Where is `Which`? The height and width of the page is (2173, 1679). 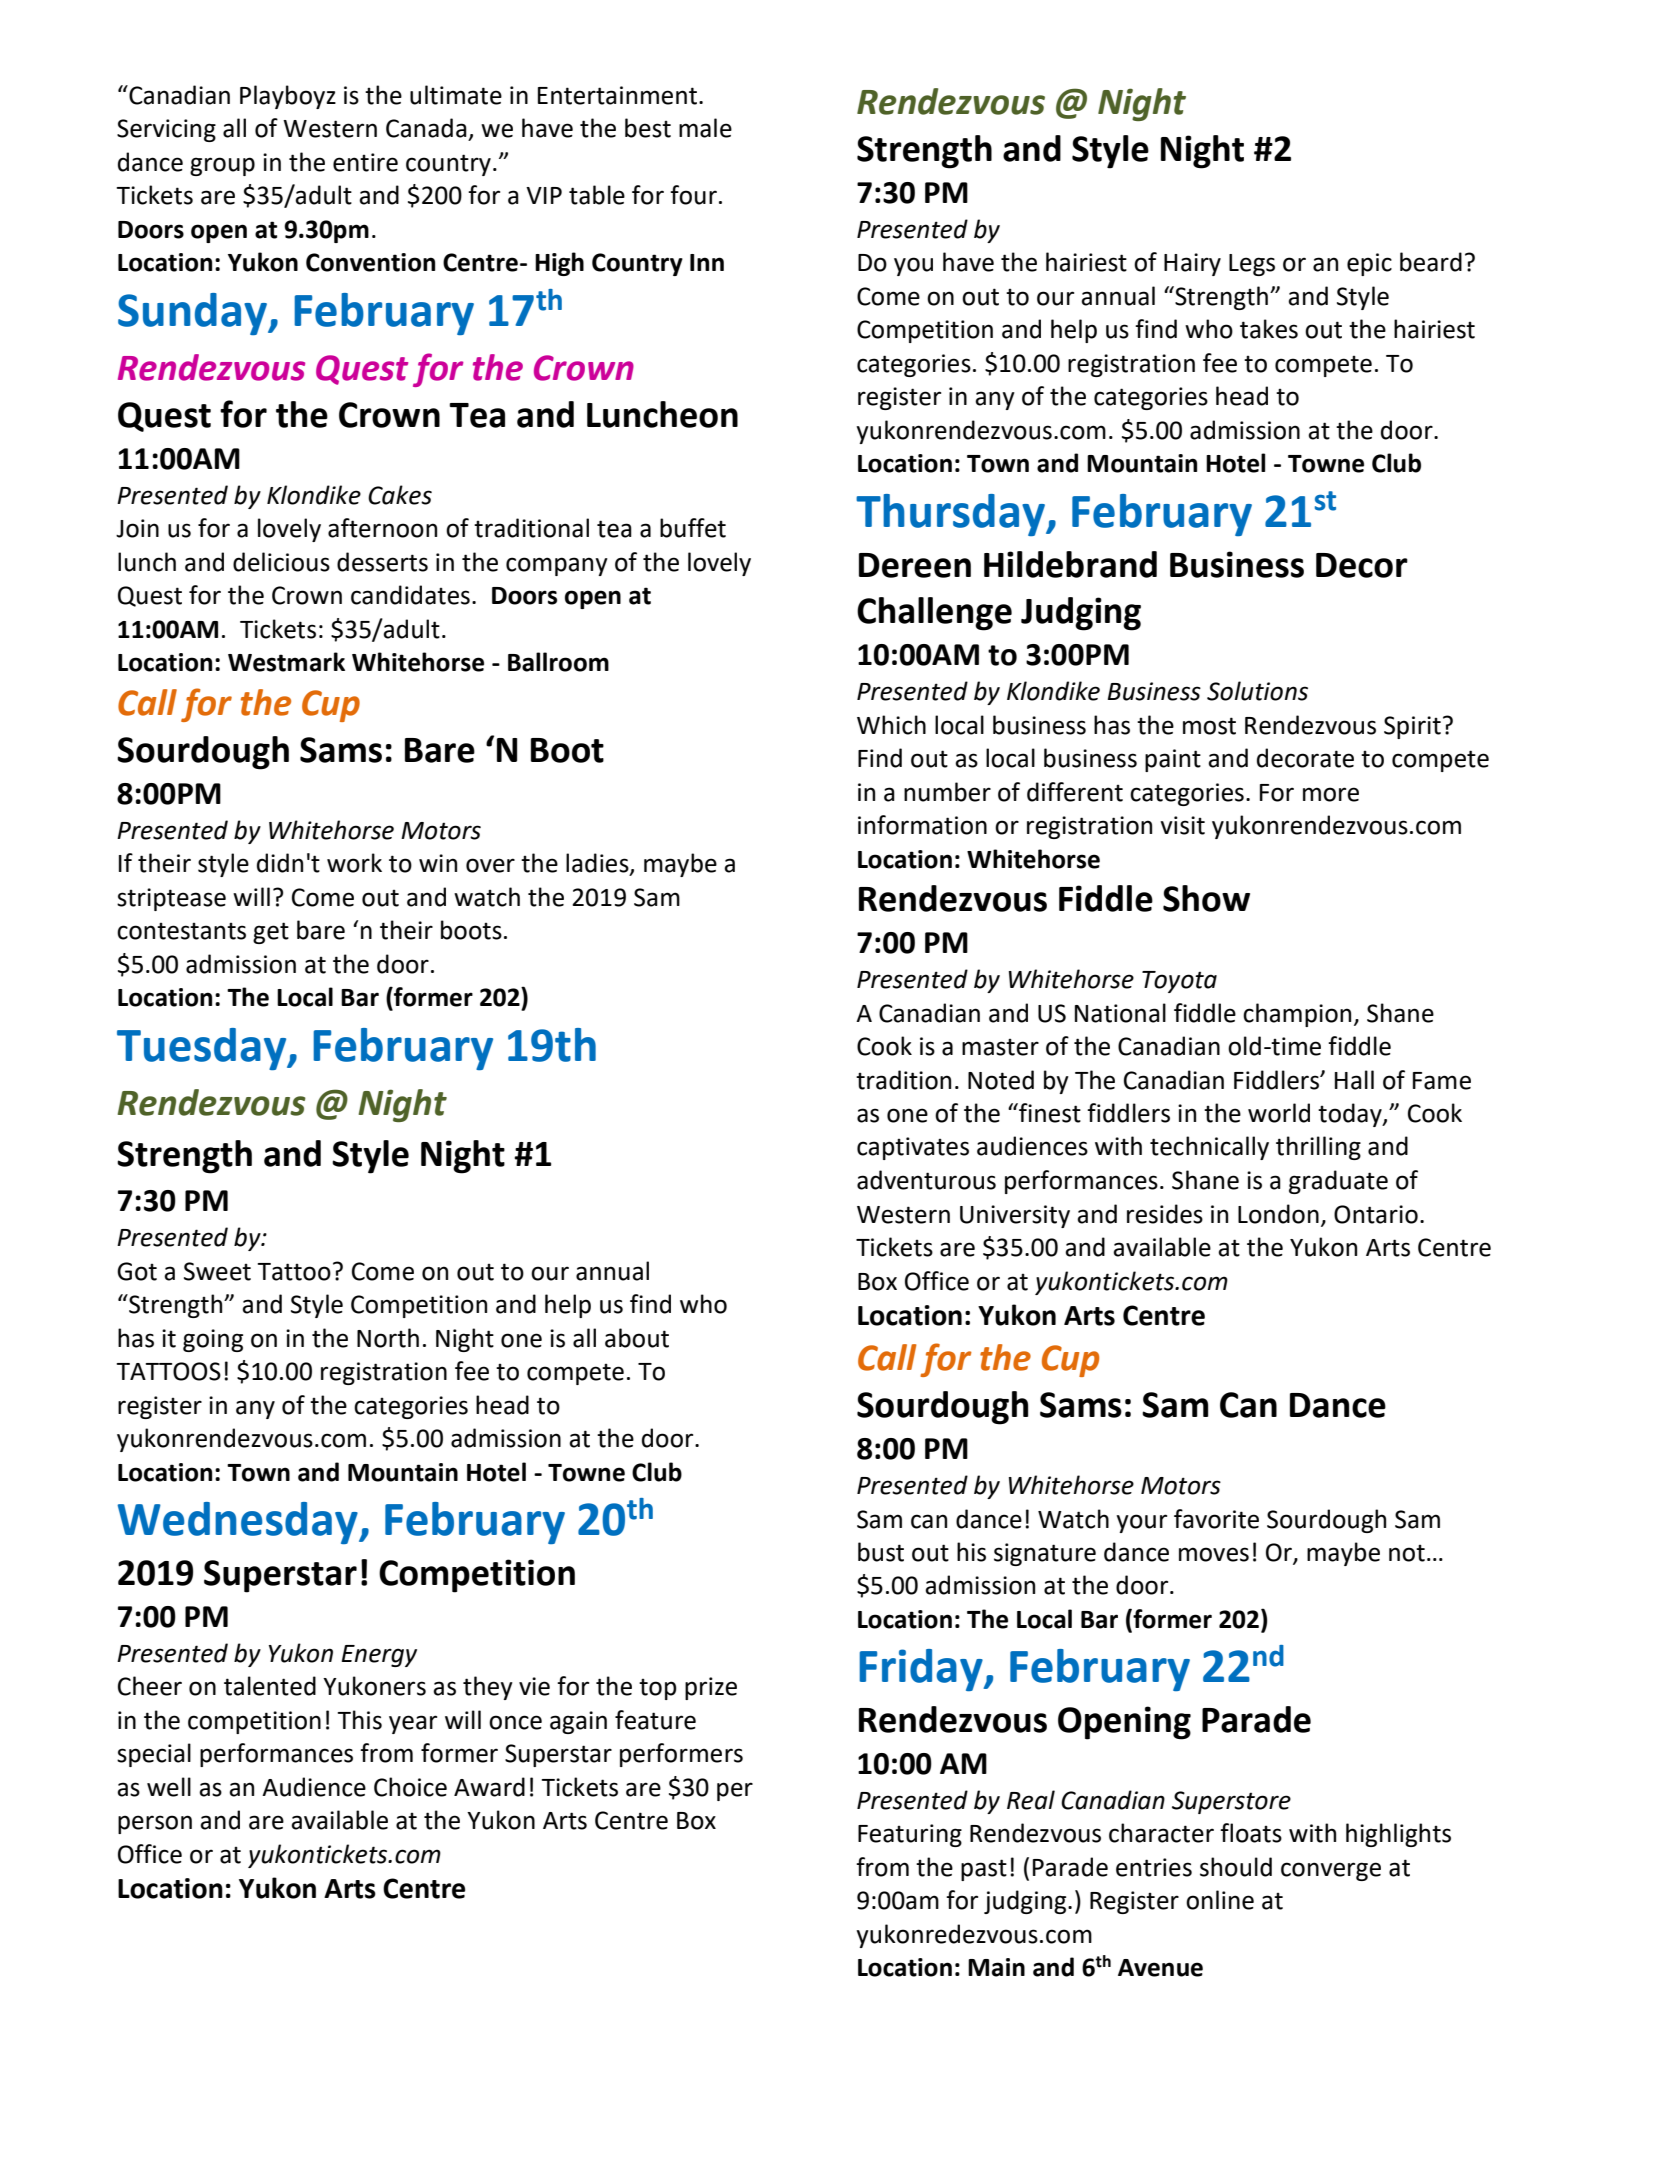
Which is located at coordinates (891, 725).
